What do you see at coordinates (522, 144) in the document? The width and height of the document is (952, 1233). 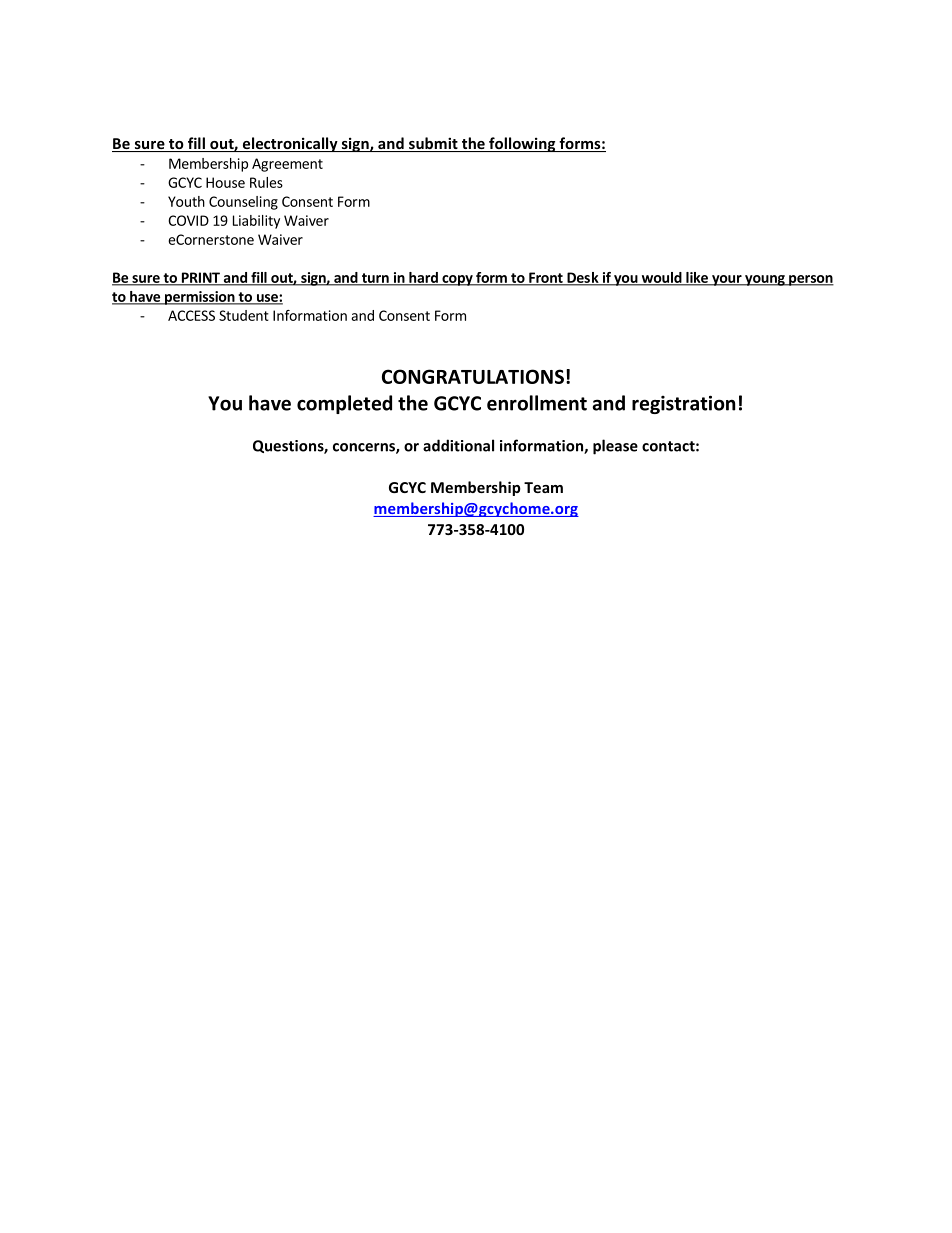 I see `following` at bounding box center [522, 144].
